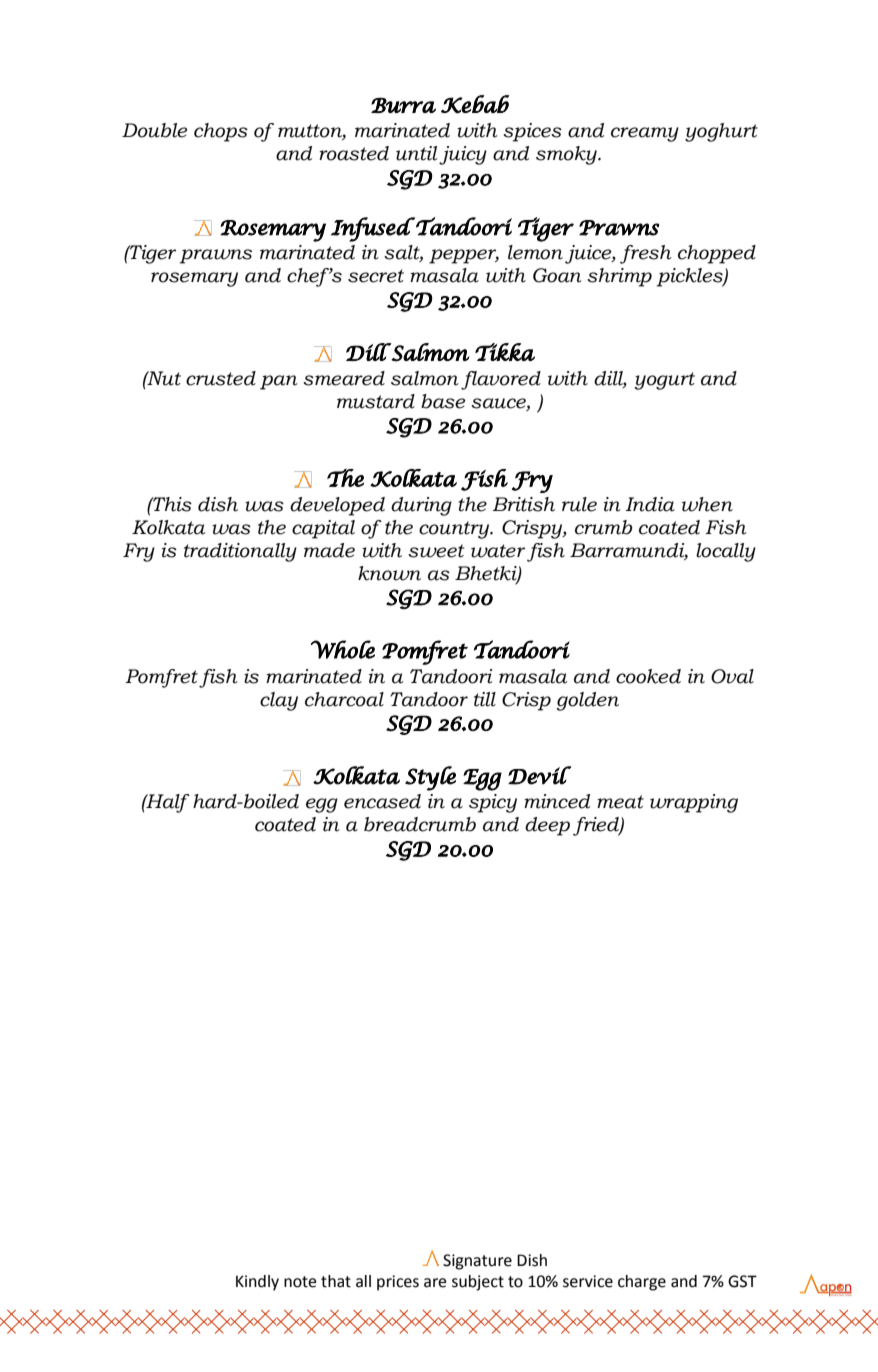 Image resolution: width=878 pixels, height=1372 pixels. What do you see at coordinates (221, 132) in the screenshot?
I see `chops` at bounding box center [221, 132].
